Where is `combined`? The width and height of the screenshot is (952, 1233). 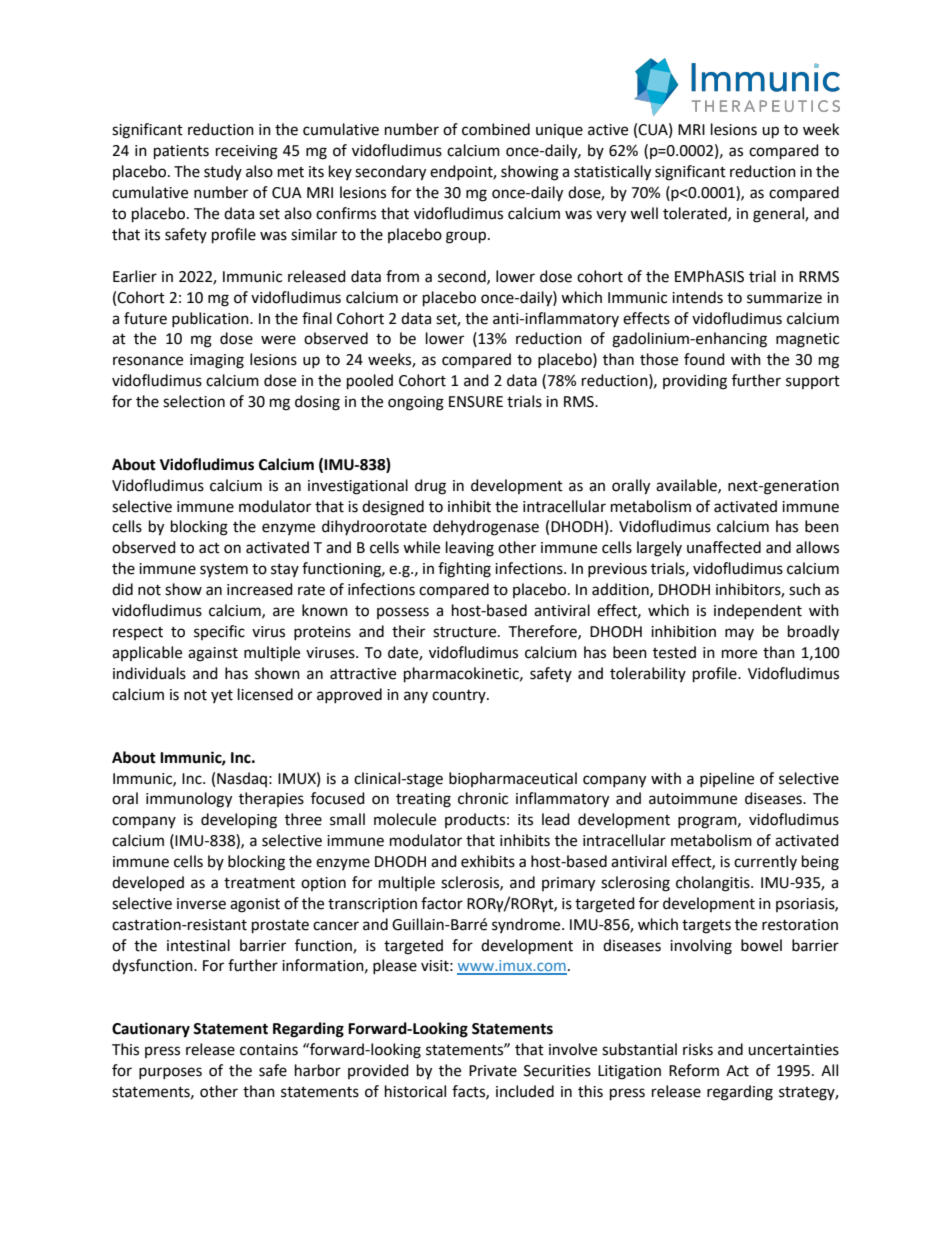
combined is located at coordinates (496, 129).
